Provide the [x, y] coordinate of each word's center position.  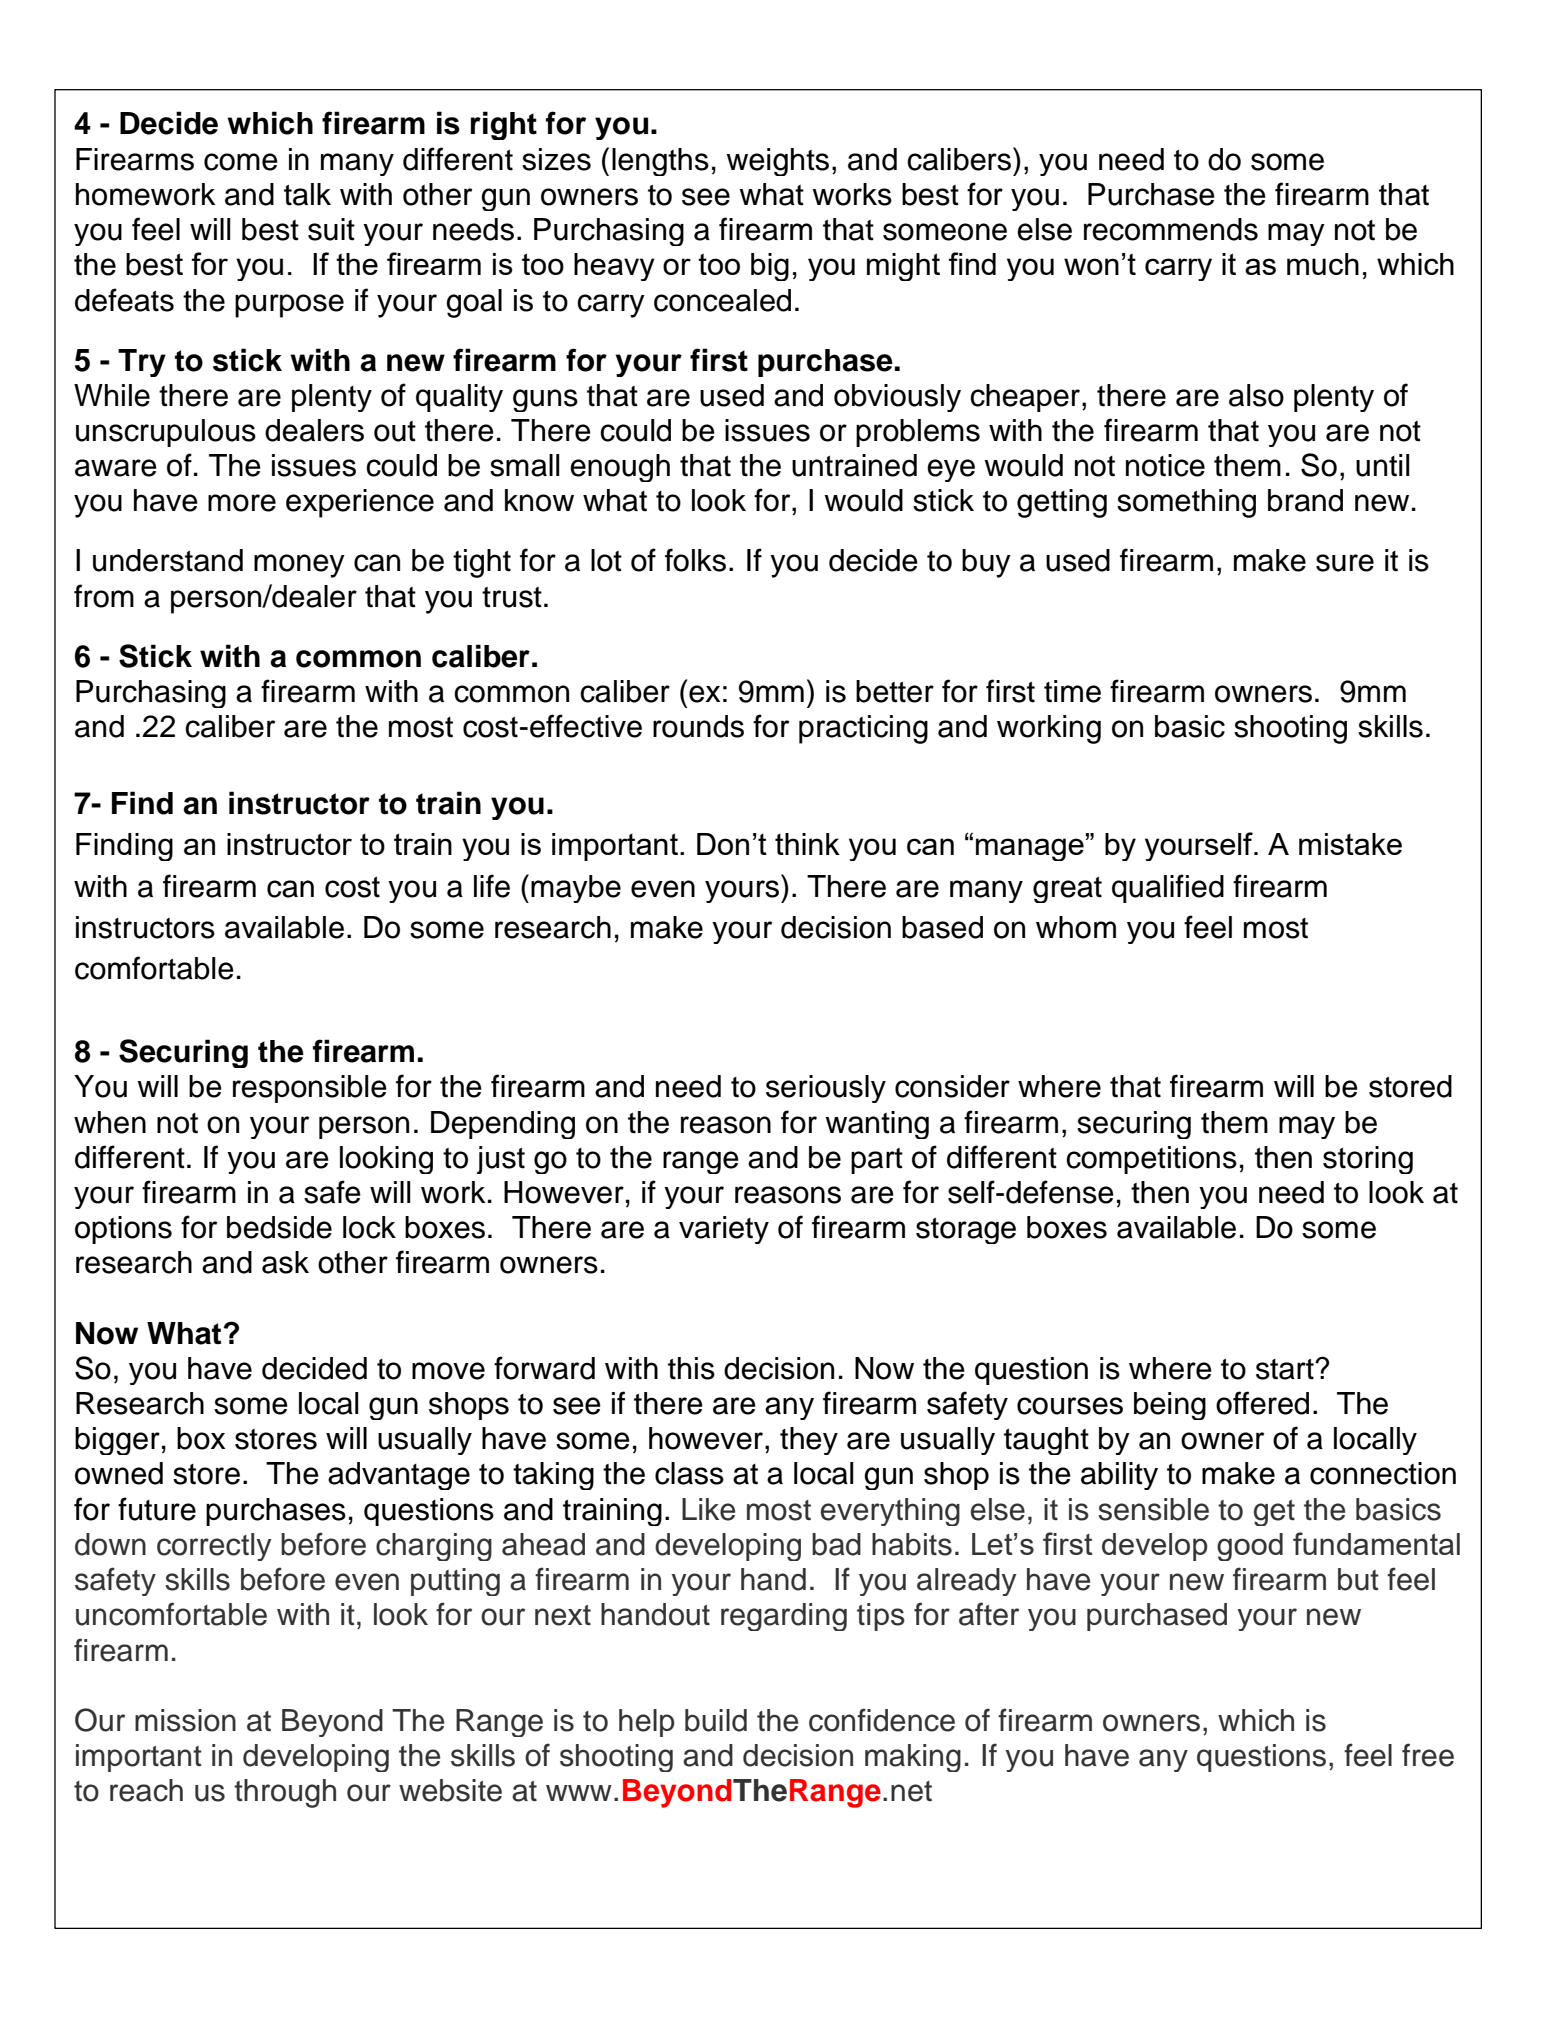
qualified [1168, 888]
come [241, 162]
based [942, 927]
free [1428, 1755]
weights [777, 162]
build [716, 1720]
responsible [310, 1089]
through [285, 1793]
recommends [1171, 229]
